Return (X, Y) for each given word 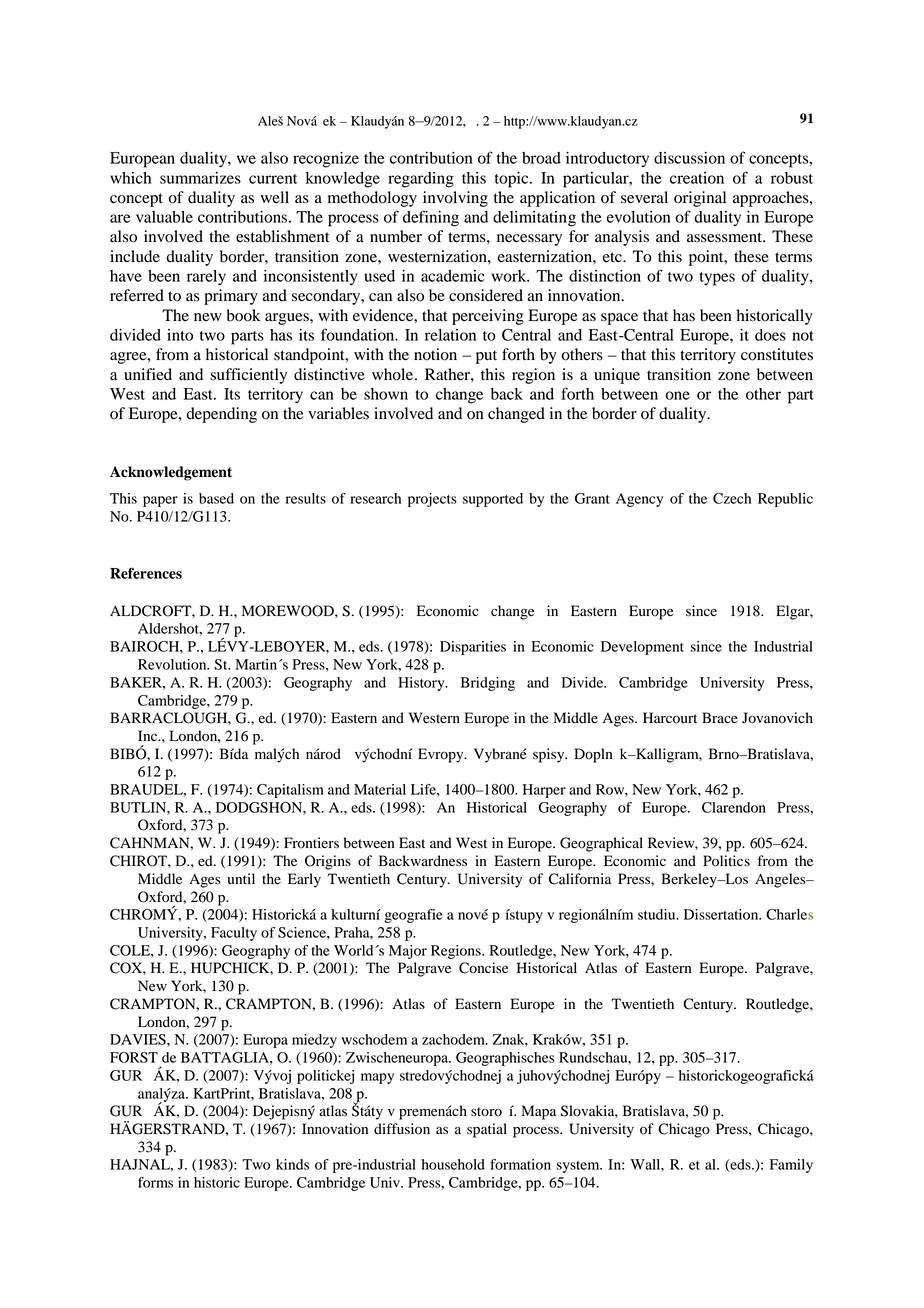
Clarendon (734, 807)
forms (155, 1182)
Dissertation (722, 914)
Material (380, 789)
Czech (732, 498)
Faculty (234, 934)
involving (455, 199)
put (486, 357)
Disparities (473, 648)
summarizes (200, 178)
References (146, 573)
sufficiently (248, 376)
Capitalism (290, 791)
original (700, 199)
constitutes (777, 354)
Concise (483, 968)
